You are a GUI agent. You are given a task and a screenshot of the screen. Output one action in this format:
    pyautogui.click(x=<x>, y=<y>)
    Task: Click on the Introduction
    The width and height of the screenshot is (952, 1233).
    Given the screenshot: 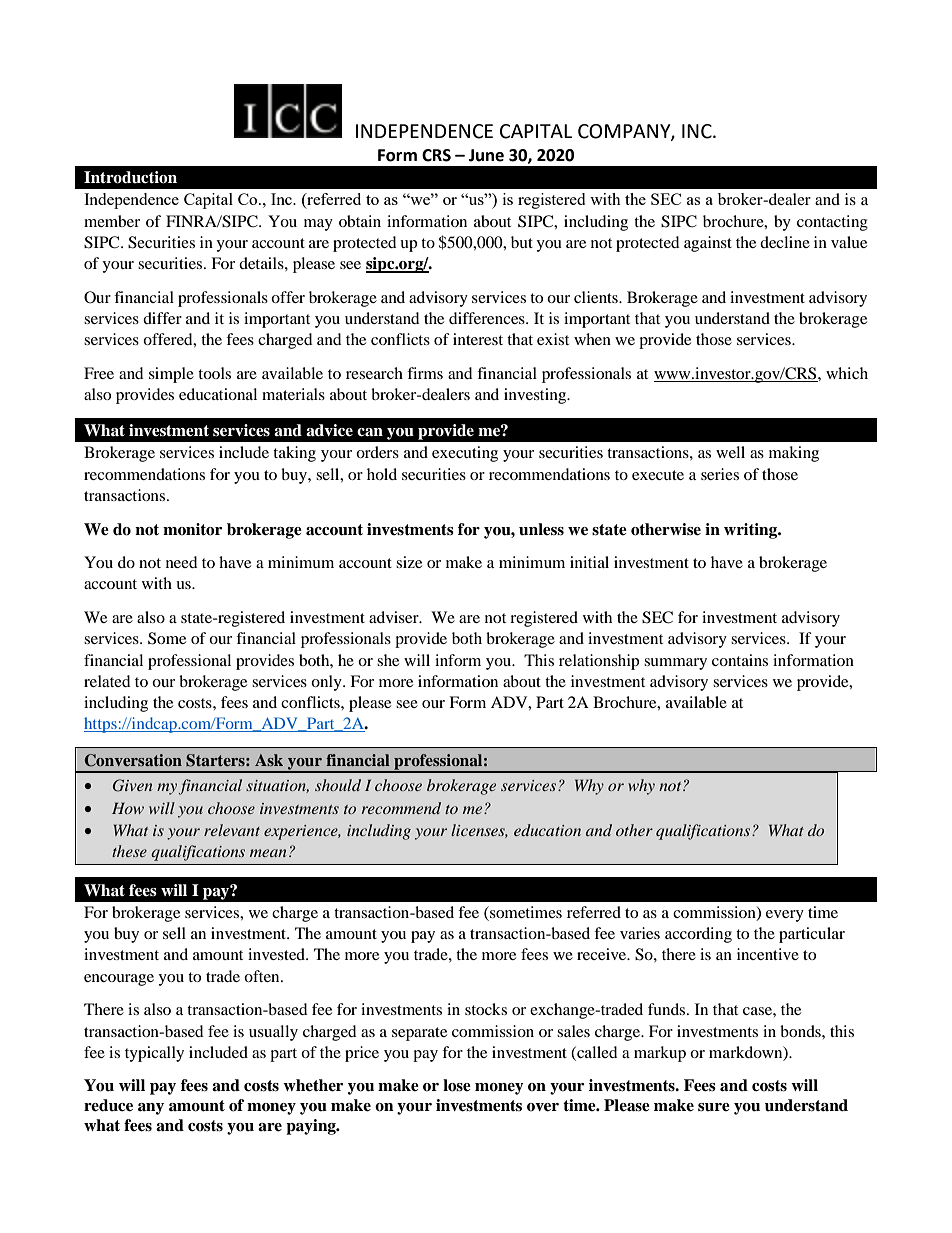 What is the action you would take?
    pyautogui.click(x=130, y=177)
